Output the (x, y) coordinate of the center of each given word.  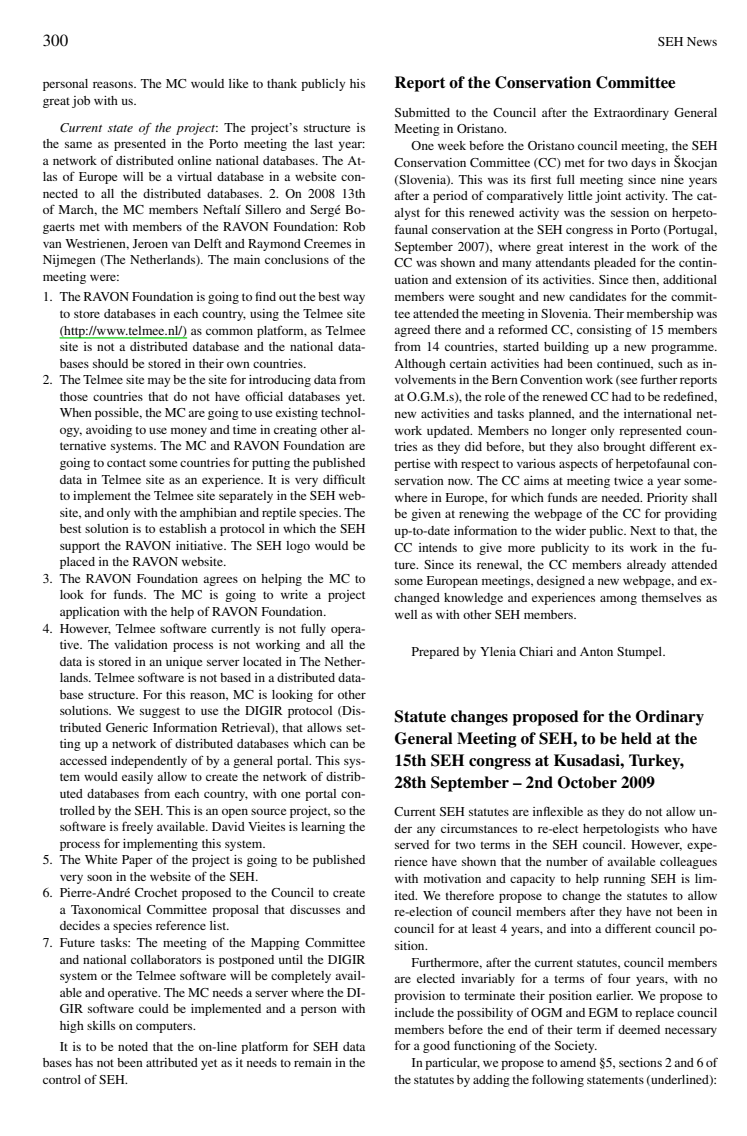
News (702, 41)
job (81, 102)
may (159, 382)
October (587, 782)
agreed (412, 331)
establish (183, 528)
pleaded (615, 264)
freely (137, 827)
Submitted (422, 112)
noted (133, 1046)
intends (438, 547)
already (646, 566)
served (412, 844)
